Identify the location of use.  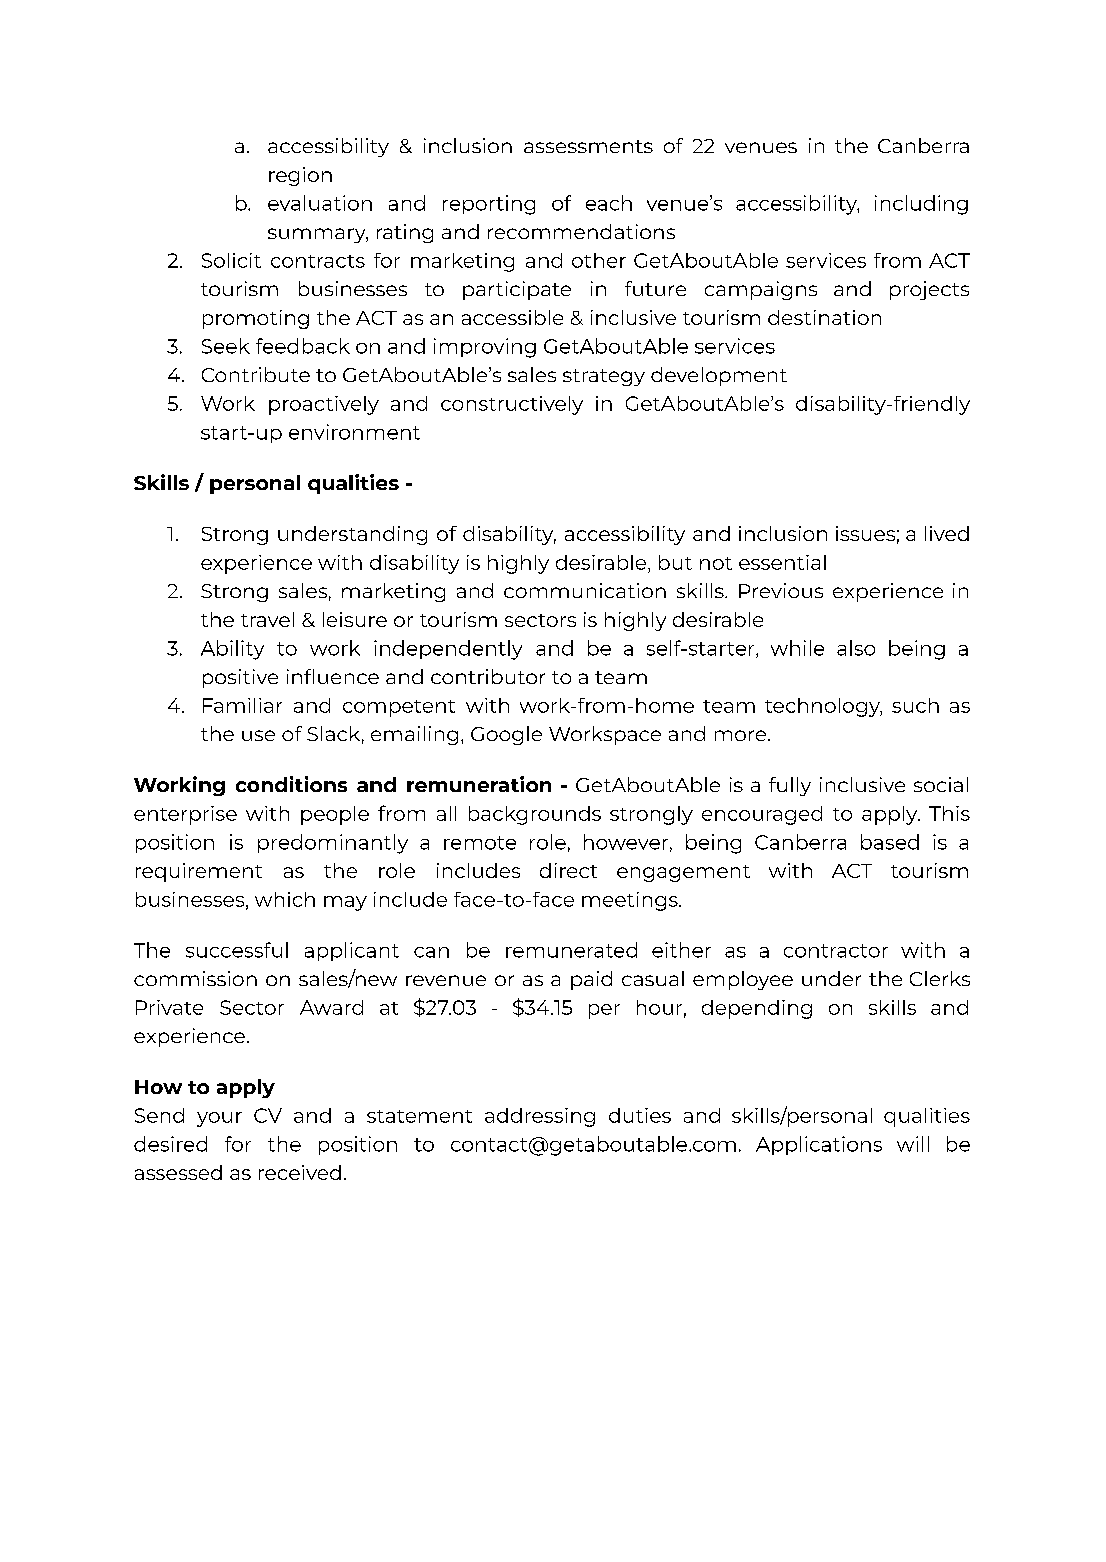
(258, 735).
